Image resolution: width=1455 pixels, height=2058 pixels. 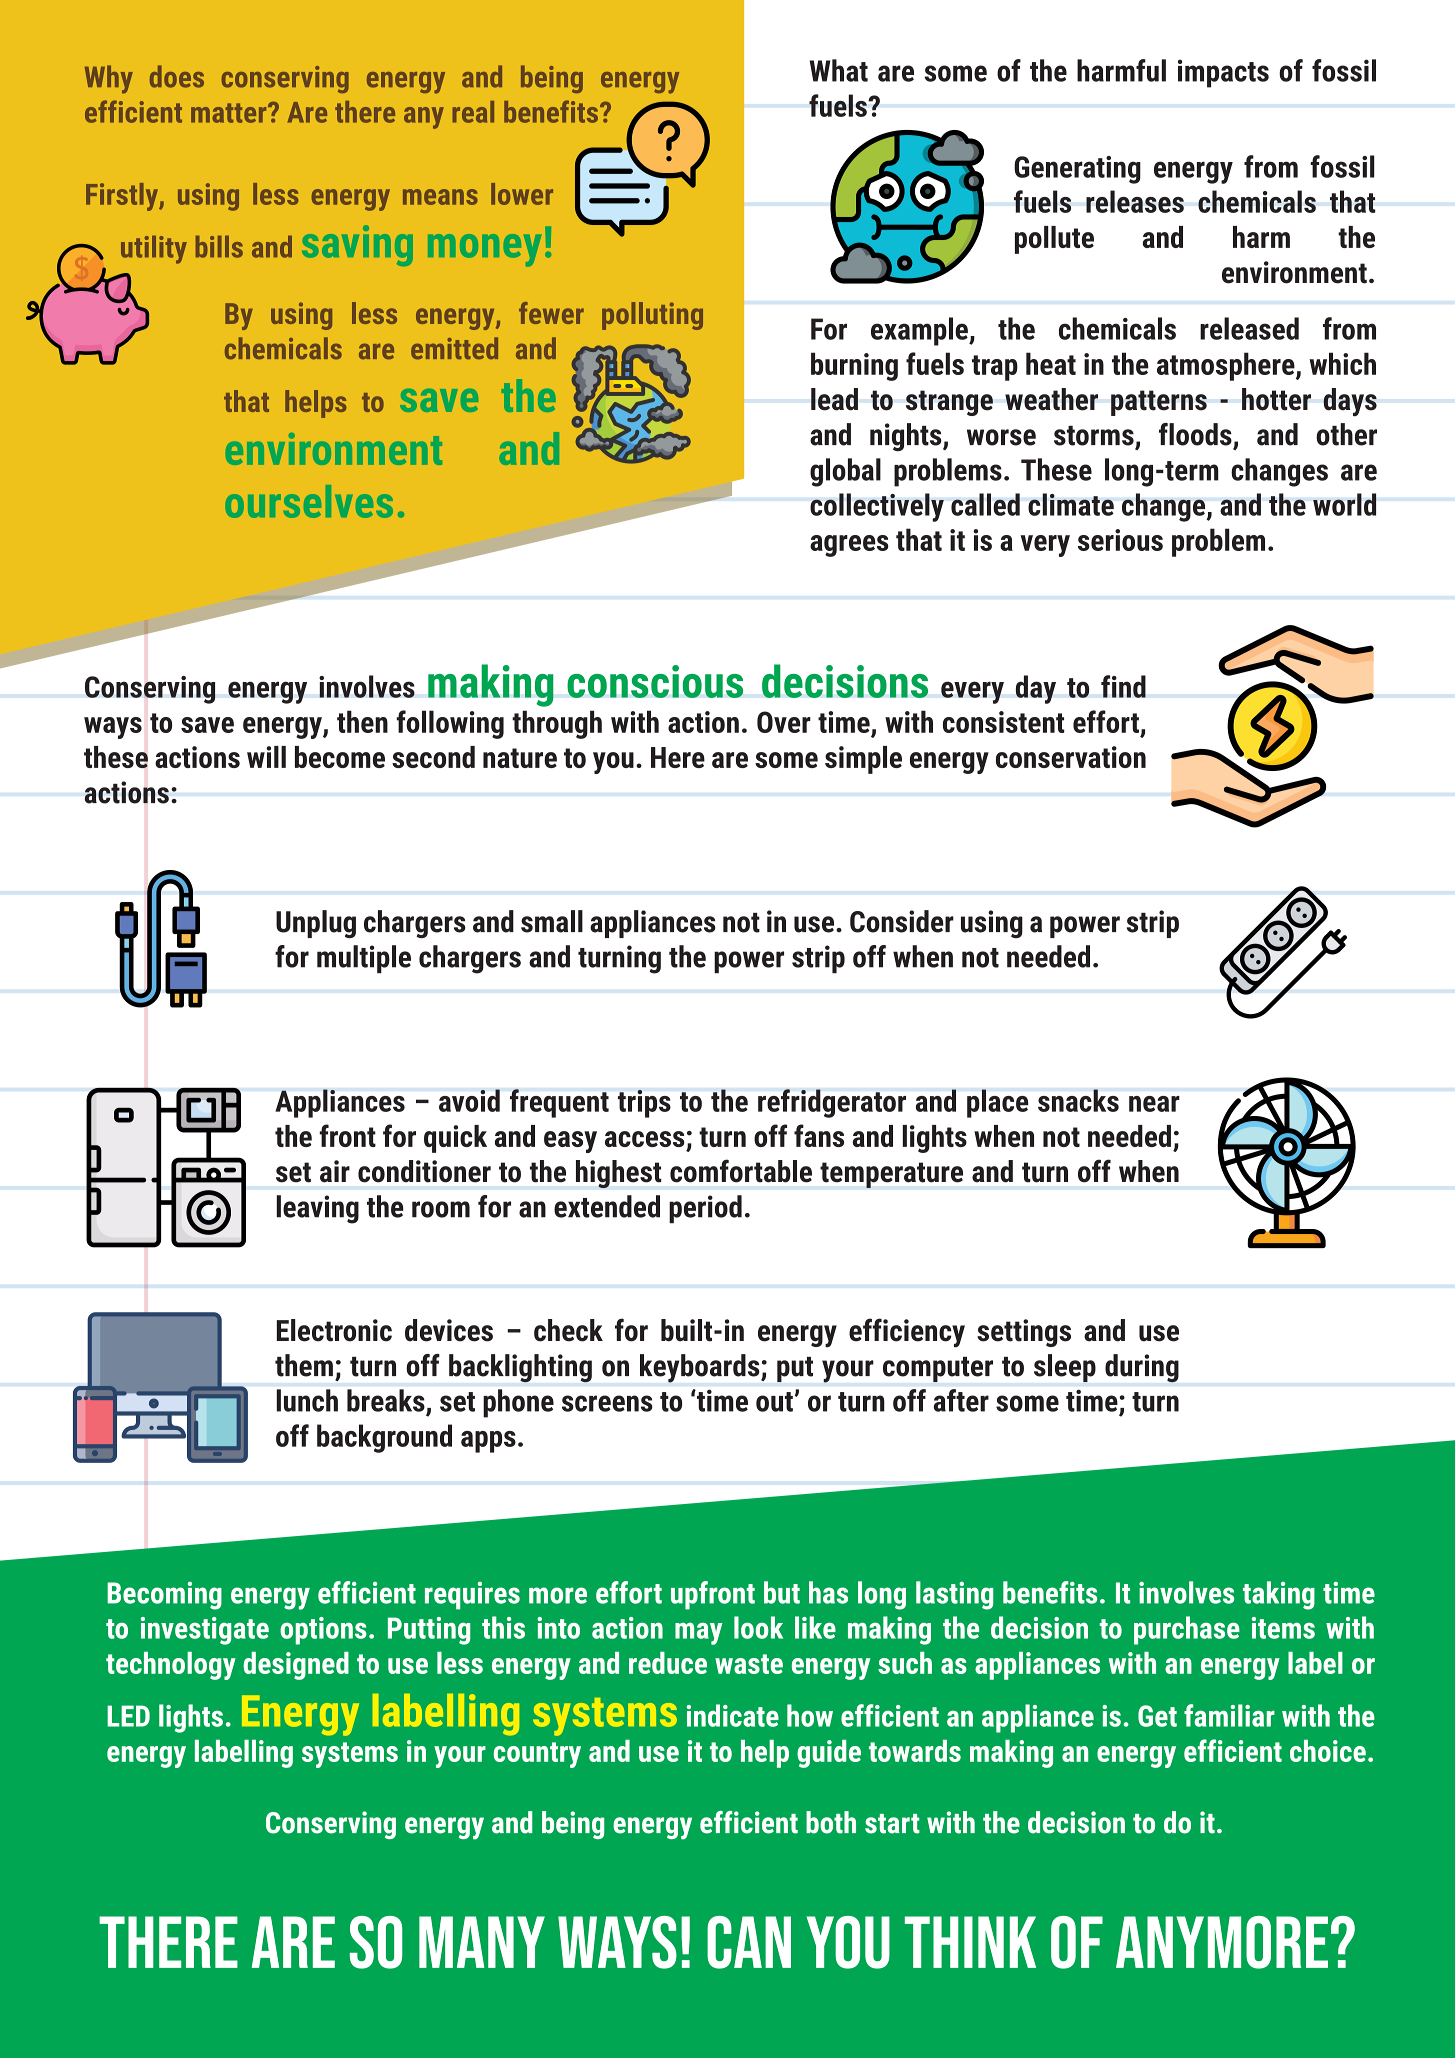 What do you see at coordinates (1223, 73) in the document?
I see `impacts` at bounding box center [1223, 73].
